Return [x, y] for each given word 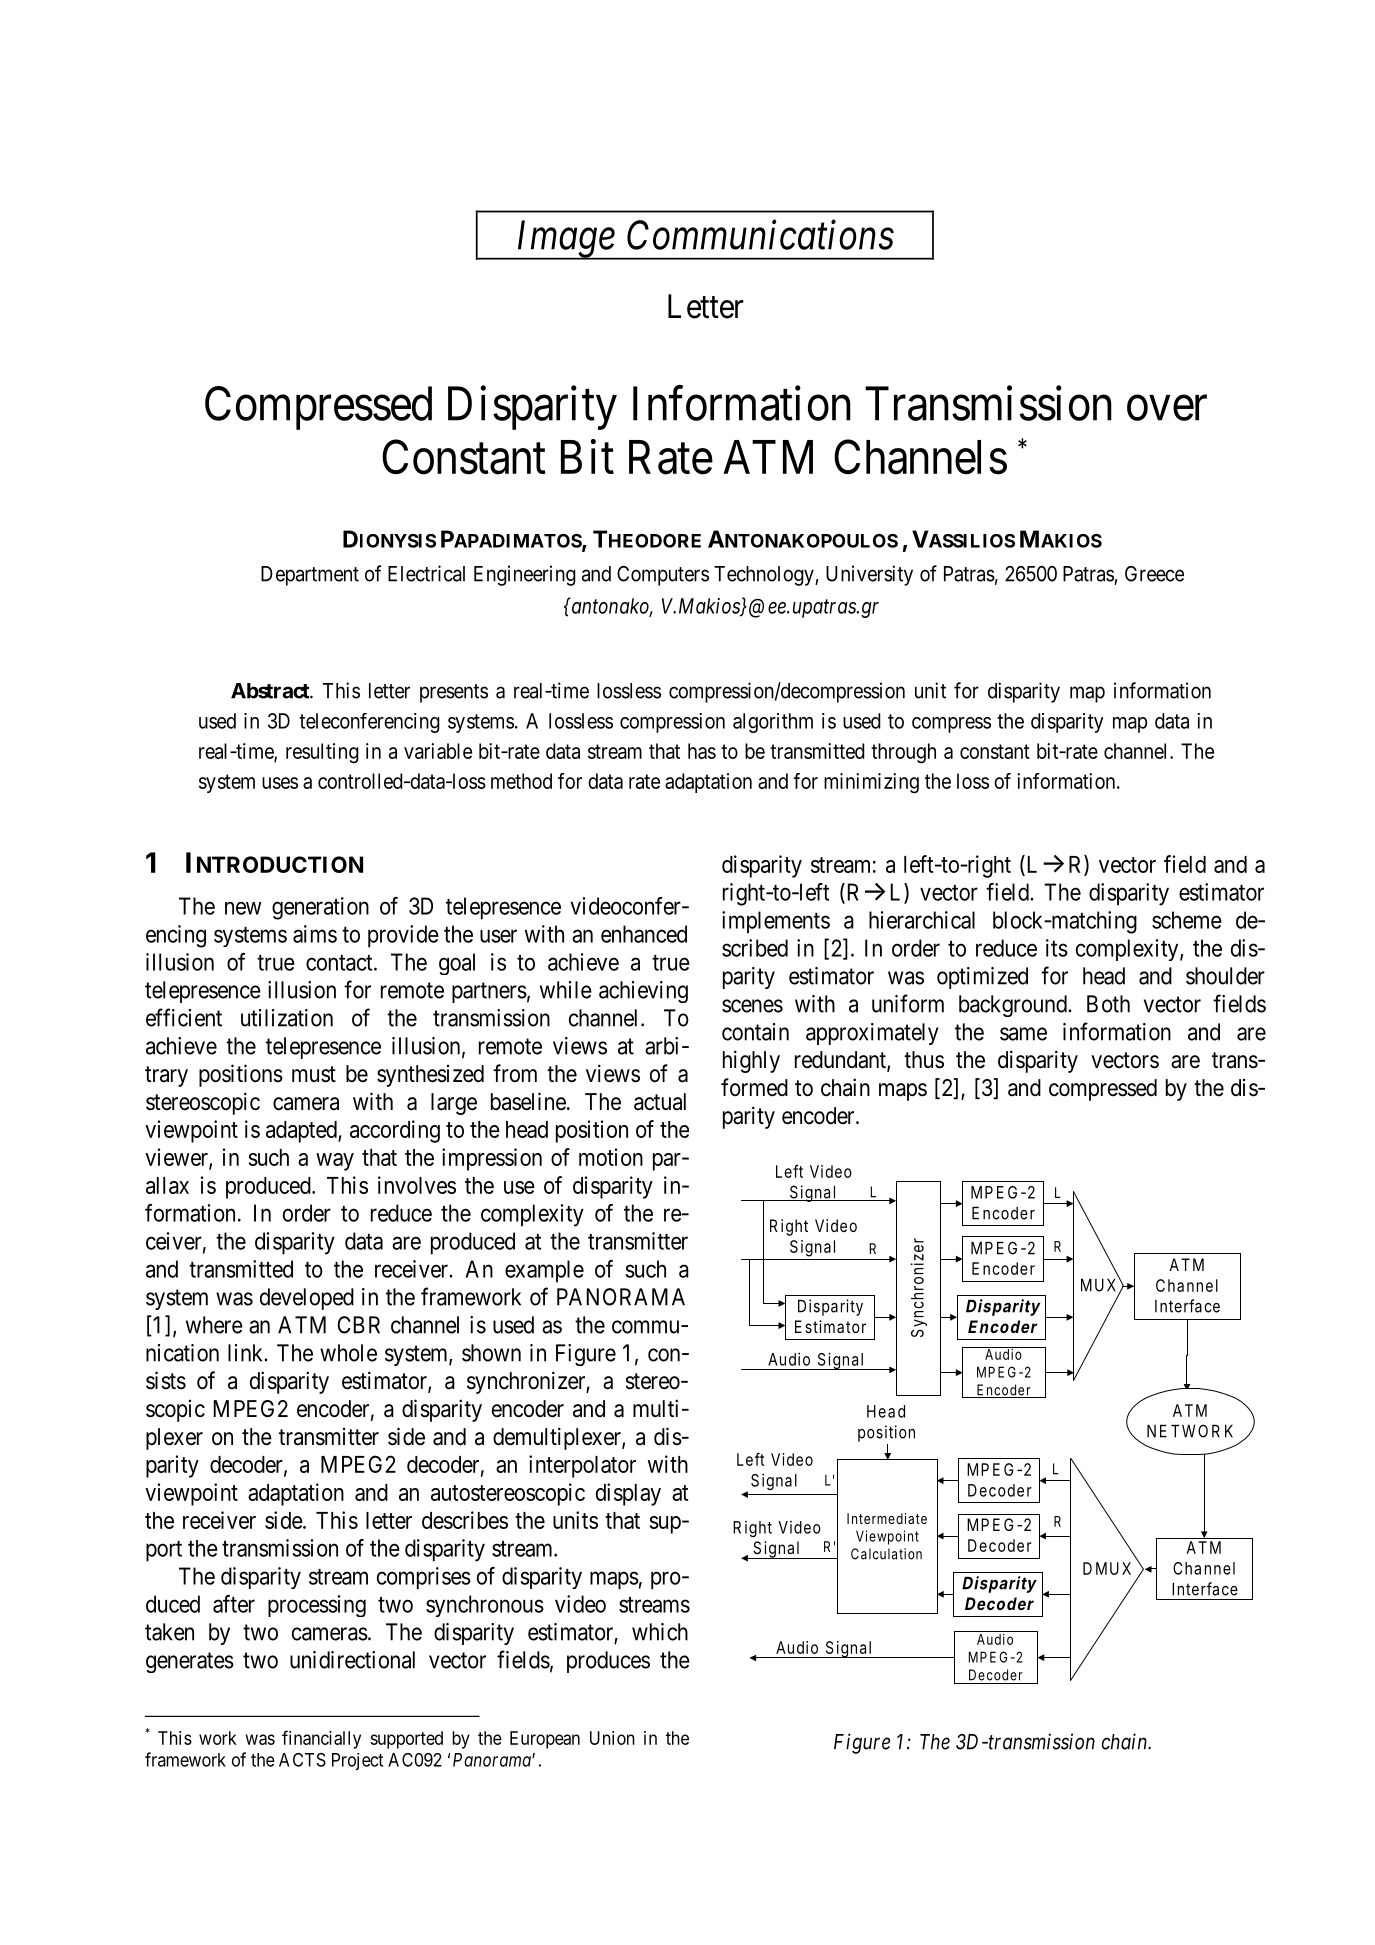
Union [612, 1738]
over [1167, 408]
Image [565, 240]
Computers [663, 576]
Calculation [886, 1554]
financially [321, 1739]
